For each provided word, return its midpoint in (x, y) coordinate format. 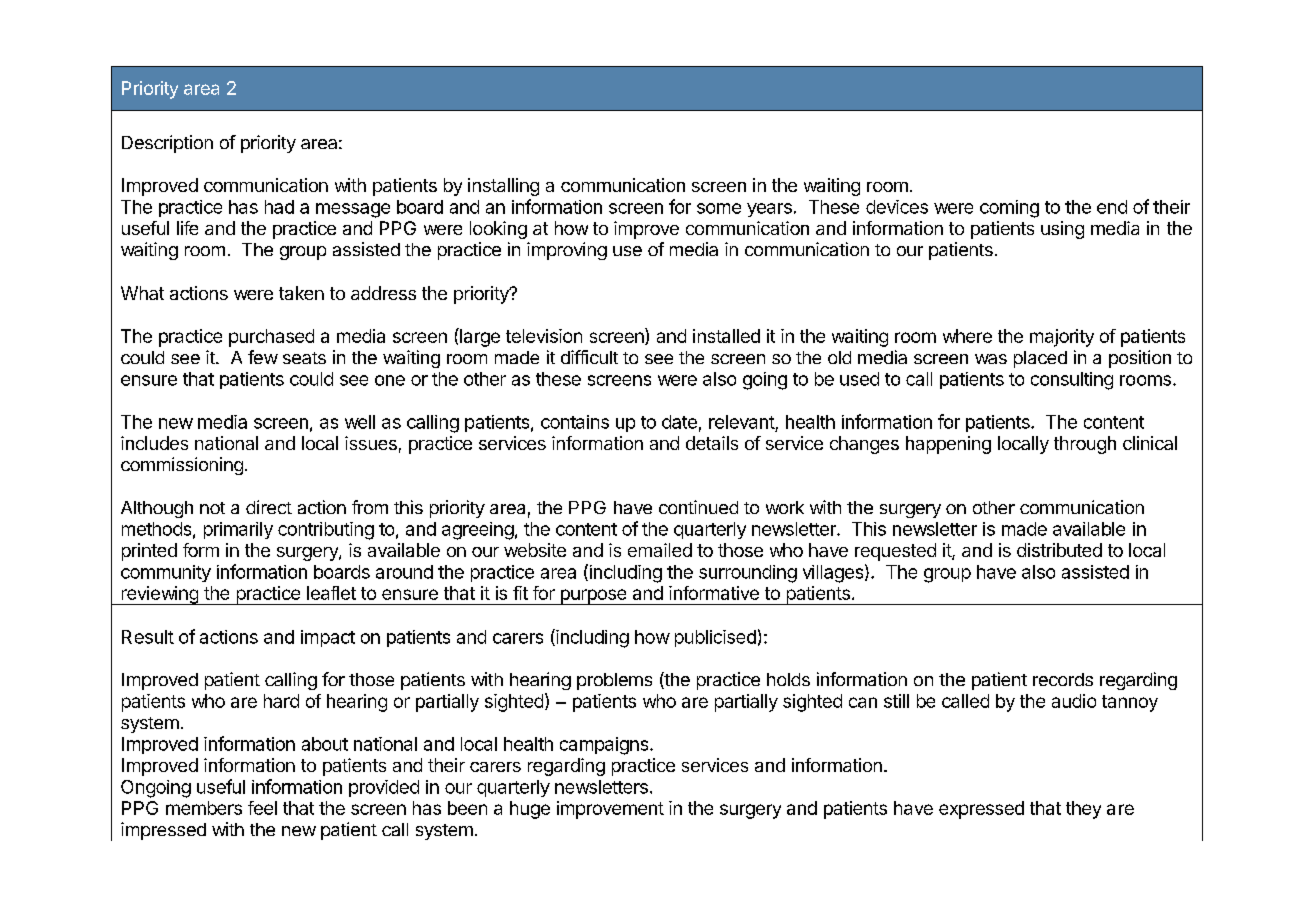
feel (262, 808)
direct (269, 507)
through (1085, 445)
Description (167, 144)
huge (530, 810)
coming (1009, 209)
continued (698, 507)
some (719, 208)
